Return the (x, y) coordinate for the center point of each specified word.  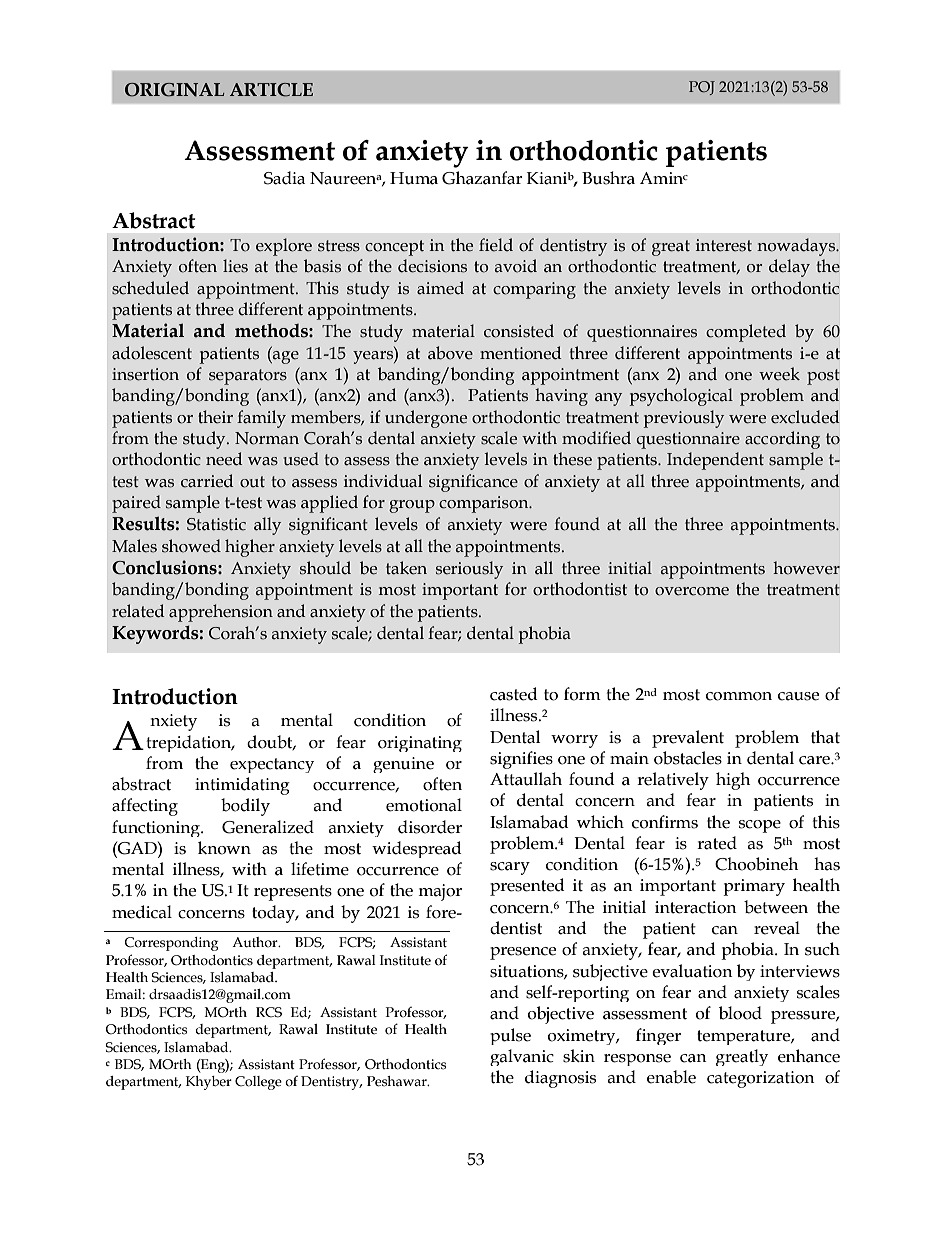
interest (724, 245)
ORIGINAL (174, 90)
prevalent (688, 739)
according (782, 440)
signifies (521, 760)
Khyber (209, 1083)
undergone (426, 419)
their (215, 417)
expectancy (272, 765)
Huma (414, 178)
